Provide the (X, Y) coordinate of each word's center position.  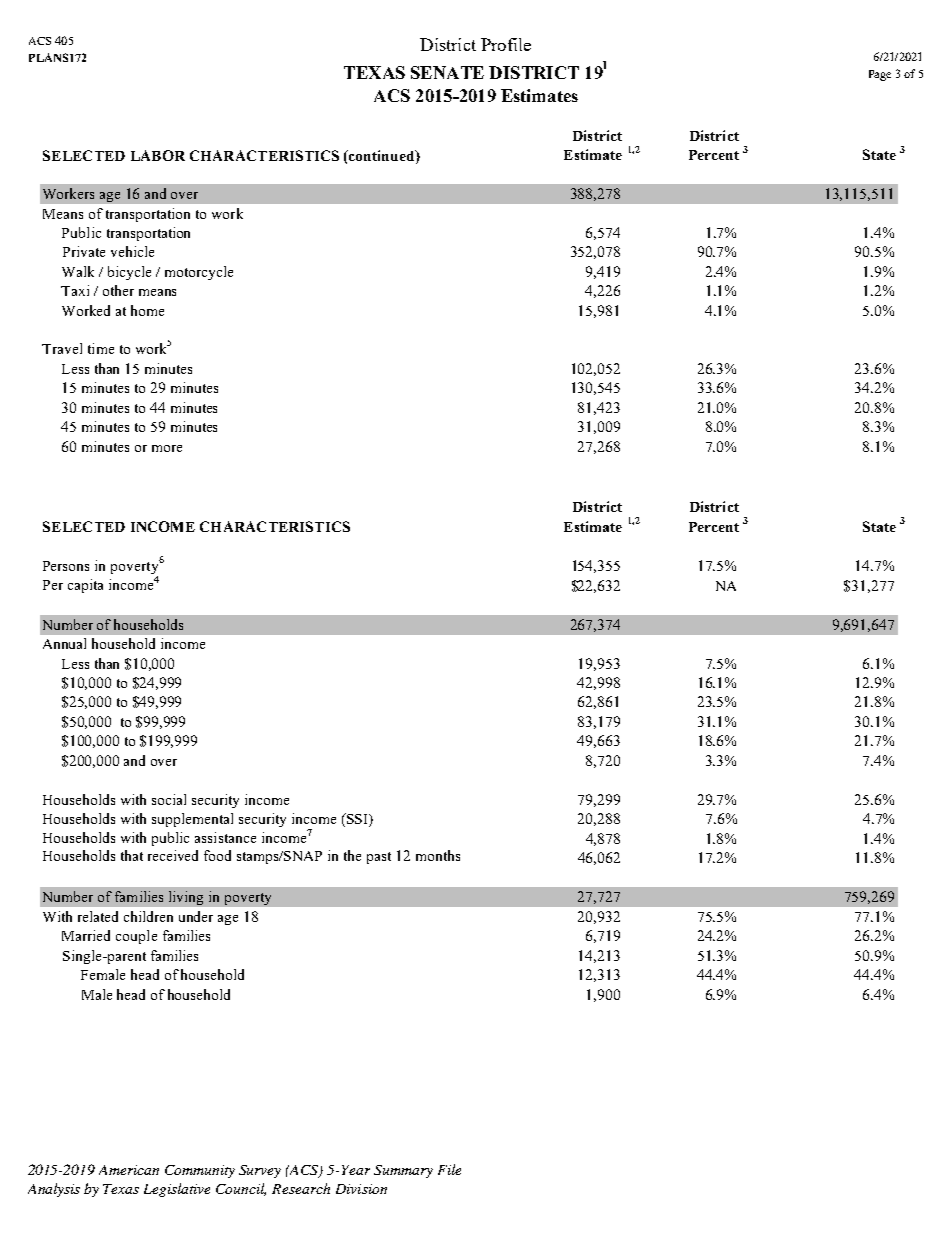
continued (383, 157)
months (438, 855)
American (129, 1170)
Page (880, 75)
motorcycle (199, 273)
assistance (225, 837)
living (186, 898)
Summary (403, 1171)
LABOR (158, 155)
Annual (64, 643)
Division (361, 1189)
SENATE (447, 72)
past (379, 858)
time (101, 348)
